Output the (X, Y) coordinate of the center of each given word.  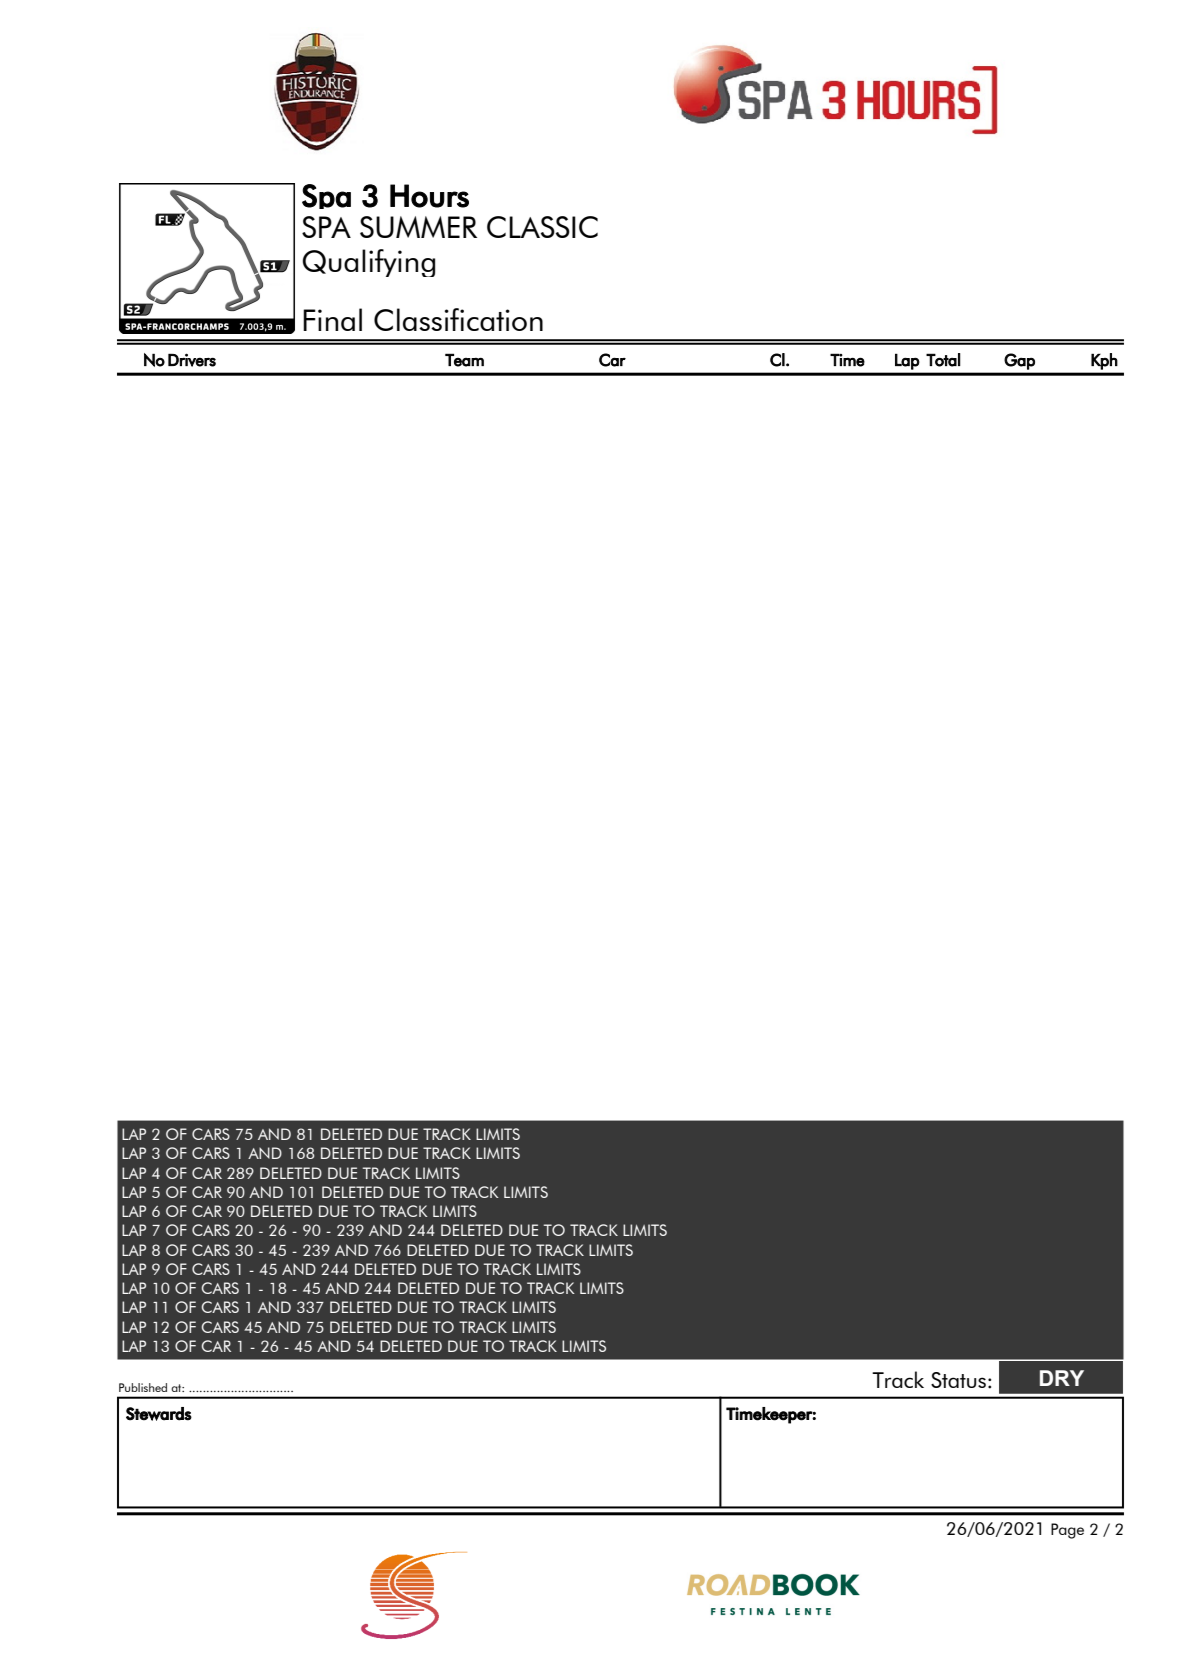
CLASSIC (542, 227)
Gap (1019, 361)
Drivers (192, 360)
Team (464, 360)
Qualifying (369, 263)
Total (943, 360)
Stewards (159, 1414)
